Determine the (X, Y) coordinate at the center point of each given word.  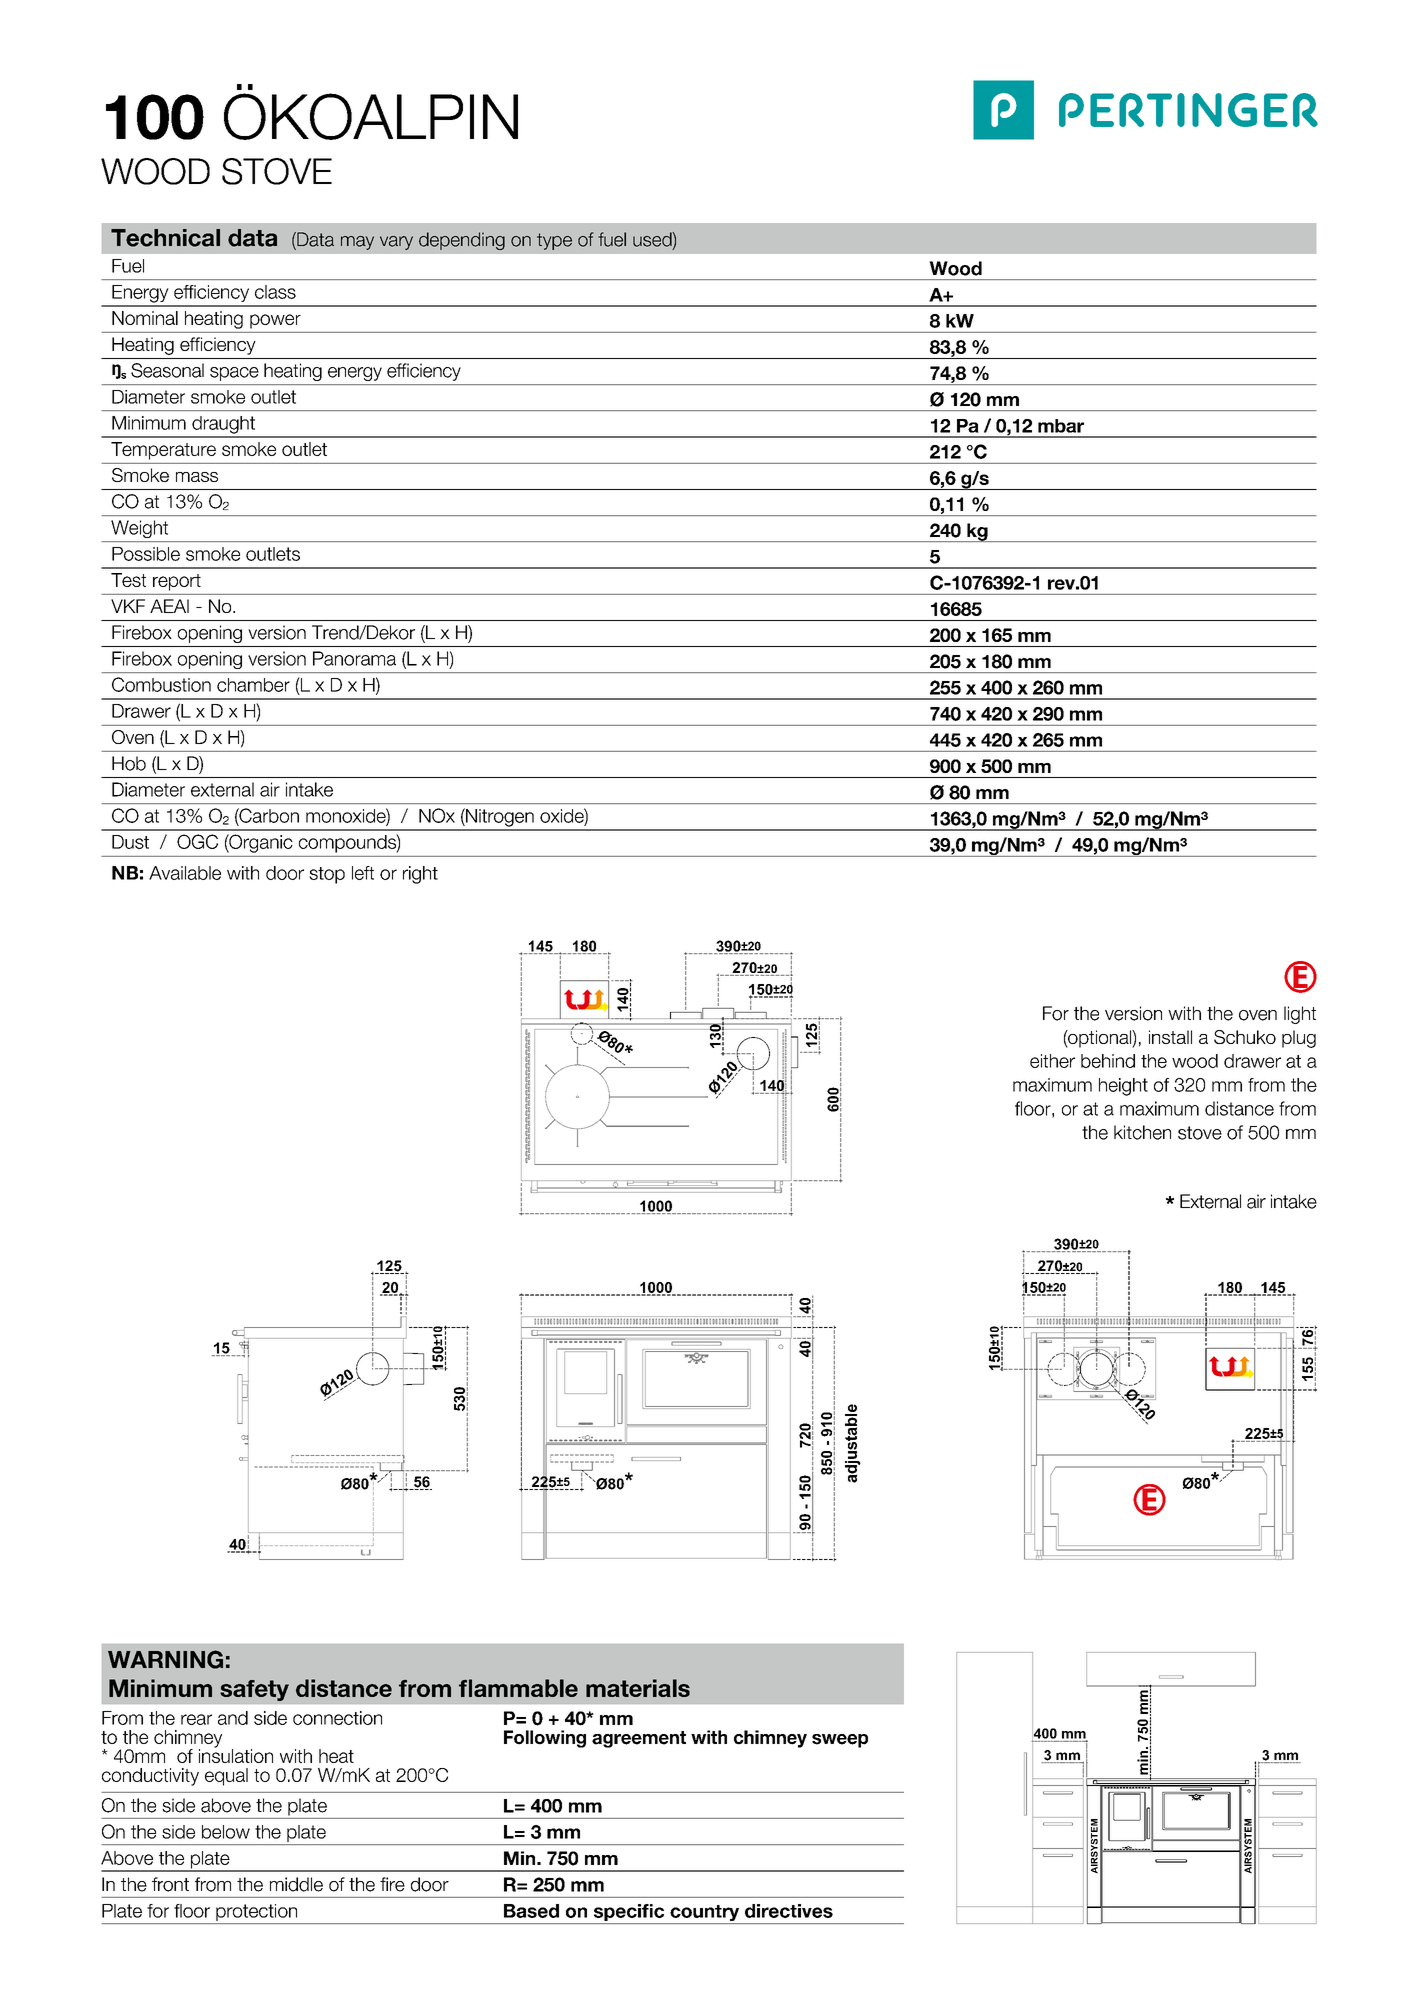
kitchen (1142, 1132)
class (275, 292)
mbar (1061, 426)
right (420, 875)
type (554, 241)
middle (296, 1884)
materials (638, 1688)
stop (327, 875)
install (1170, 1037)
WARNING (165, 1659)
